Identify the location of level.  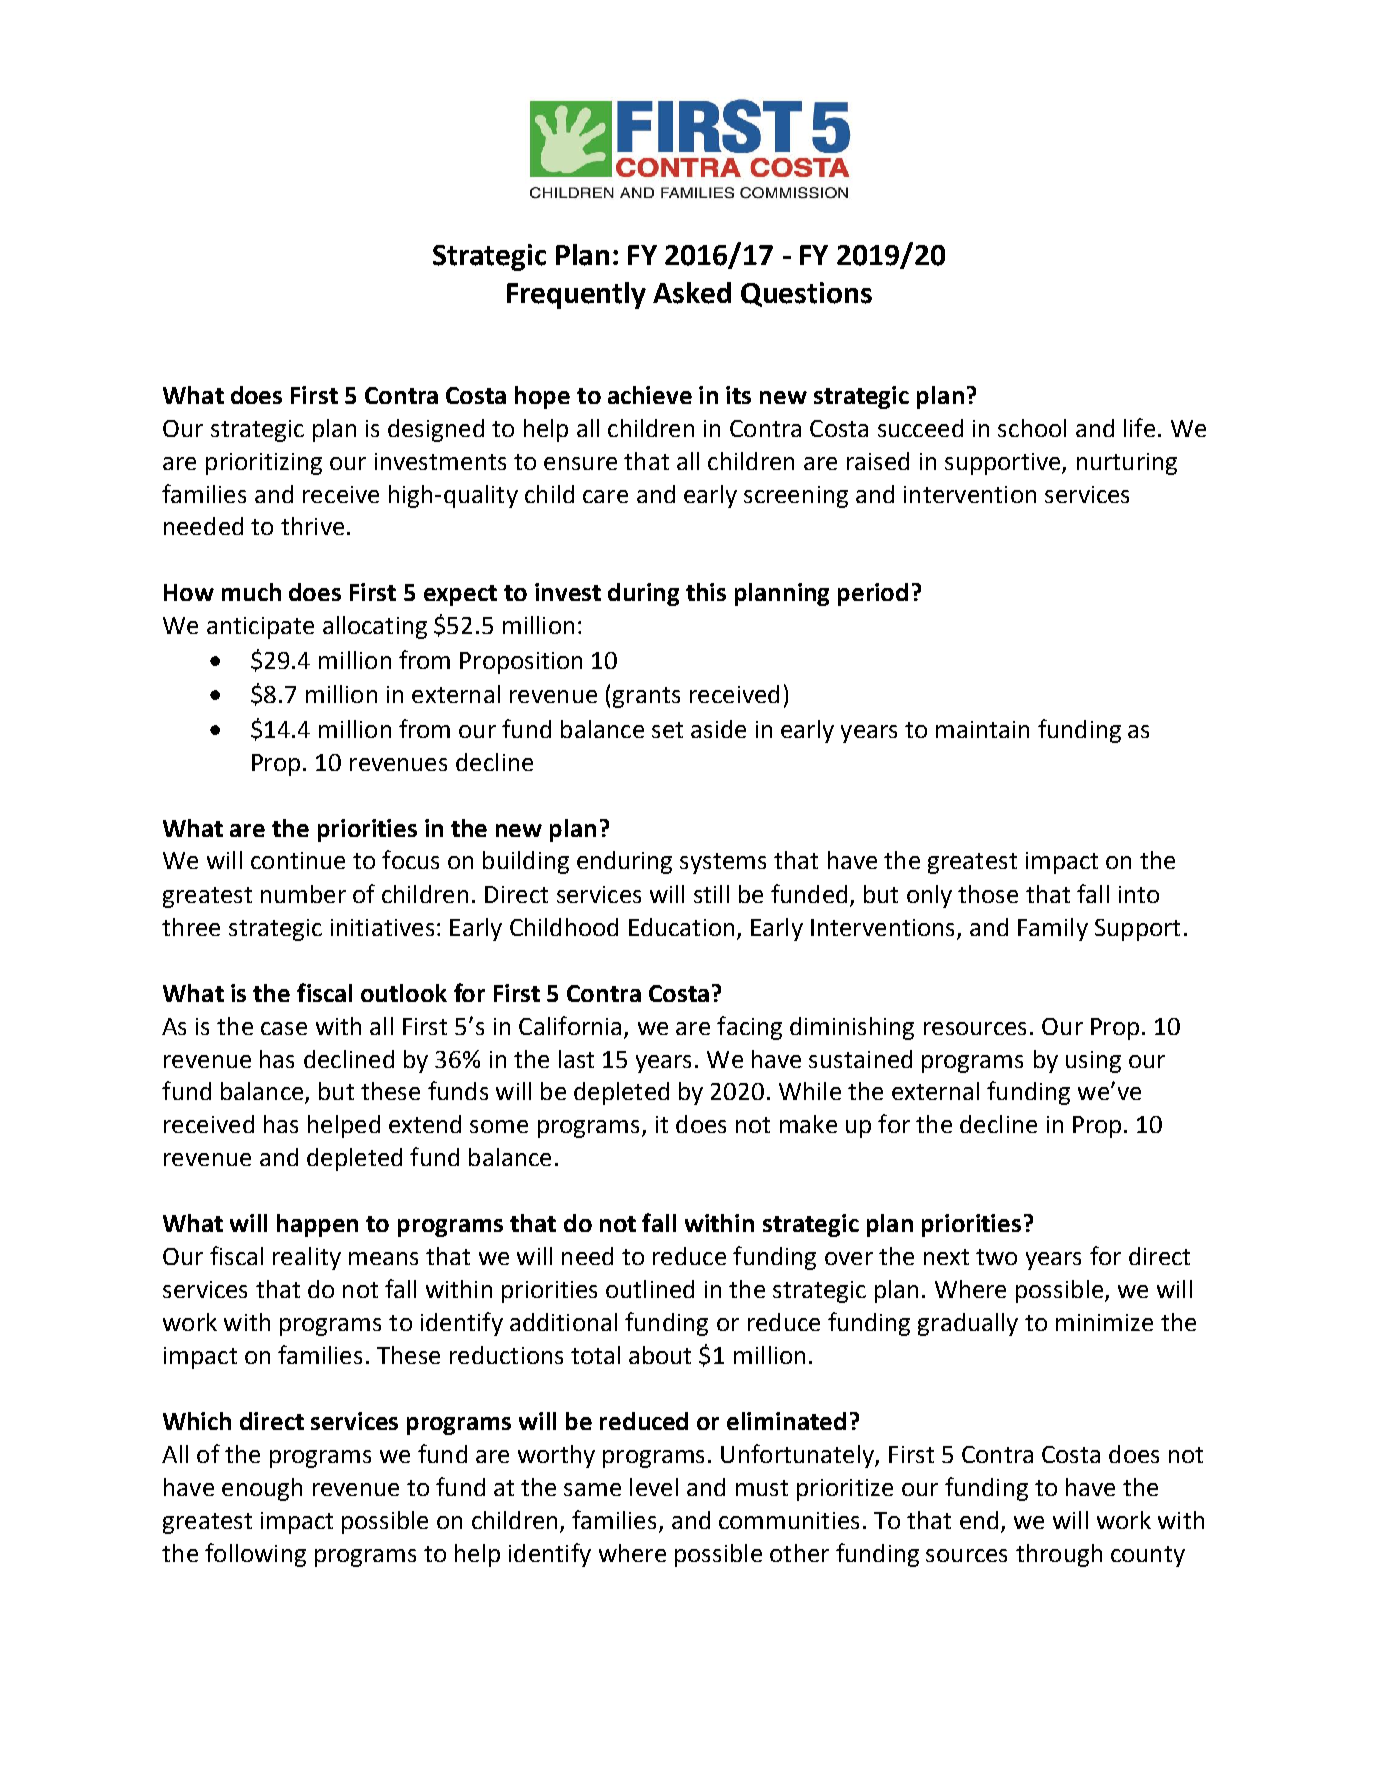
(654, 1487).
